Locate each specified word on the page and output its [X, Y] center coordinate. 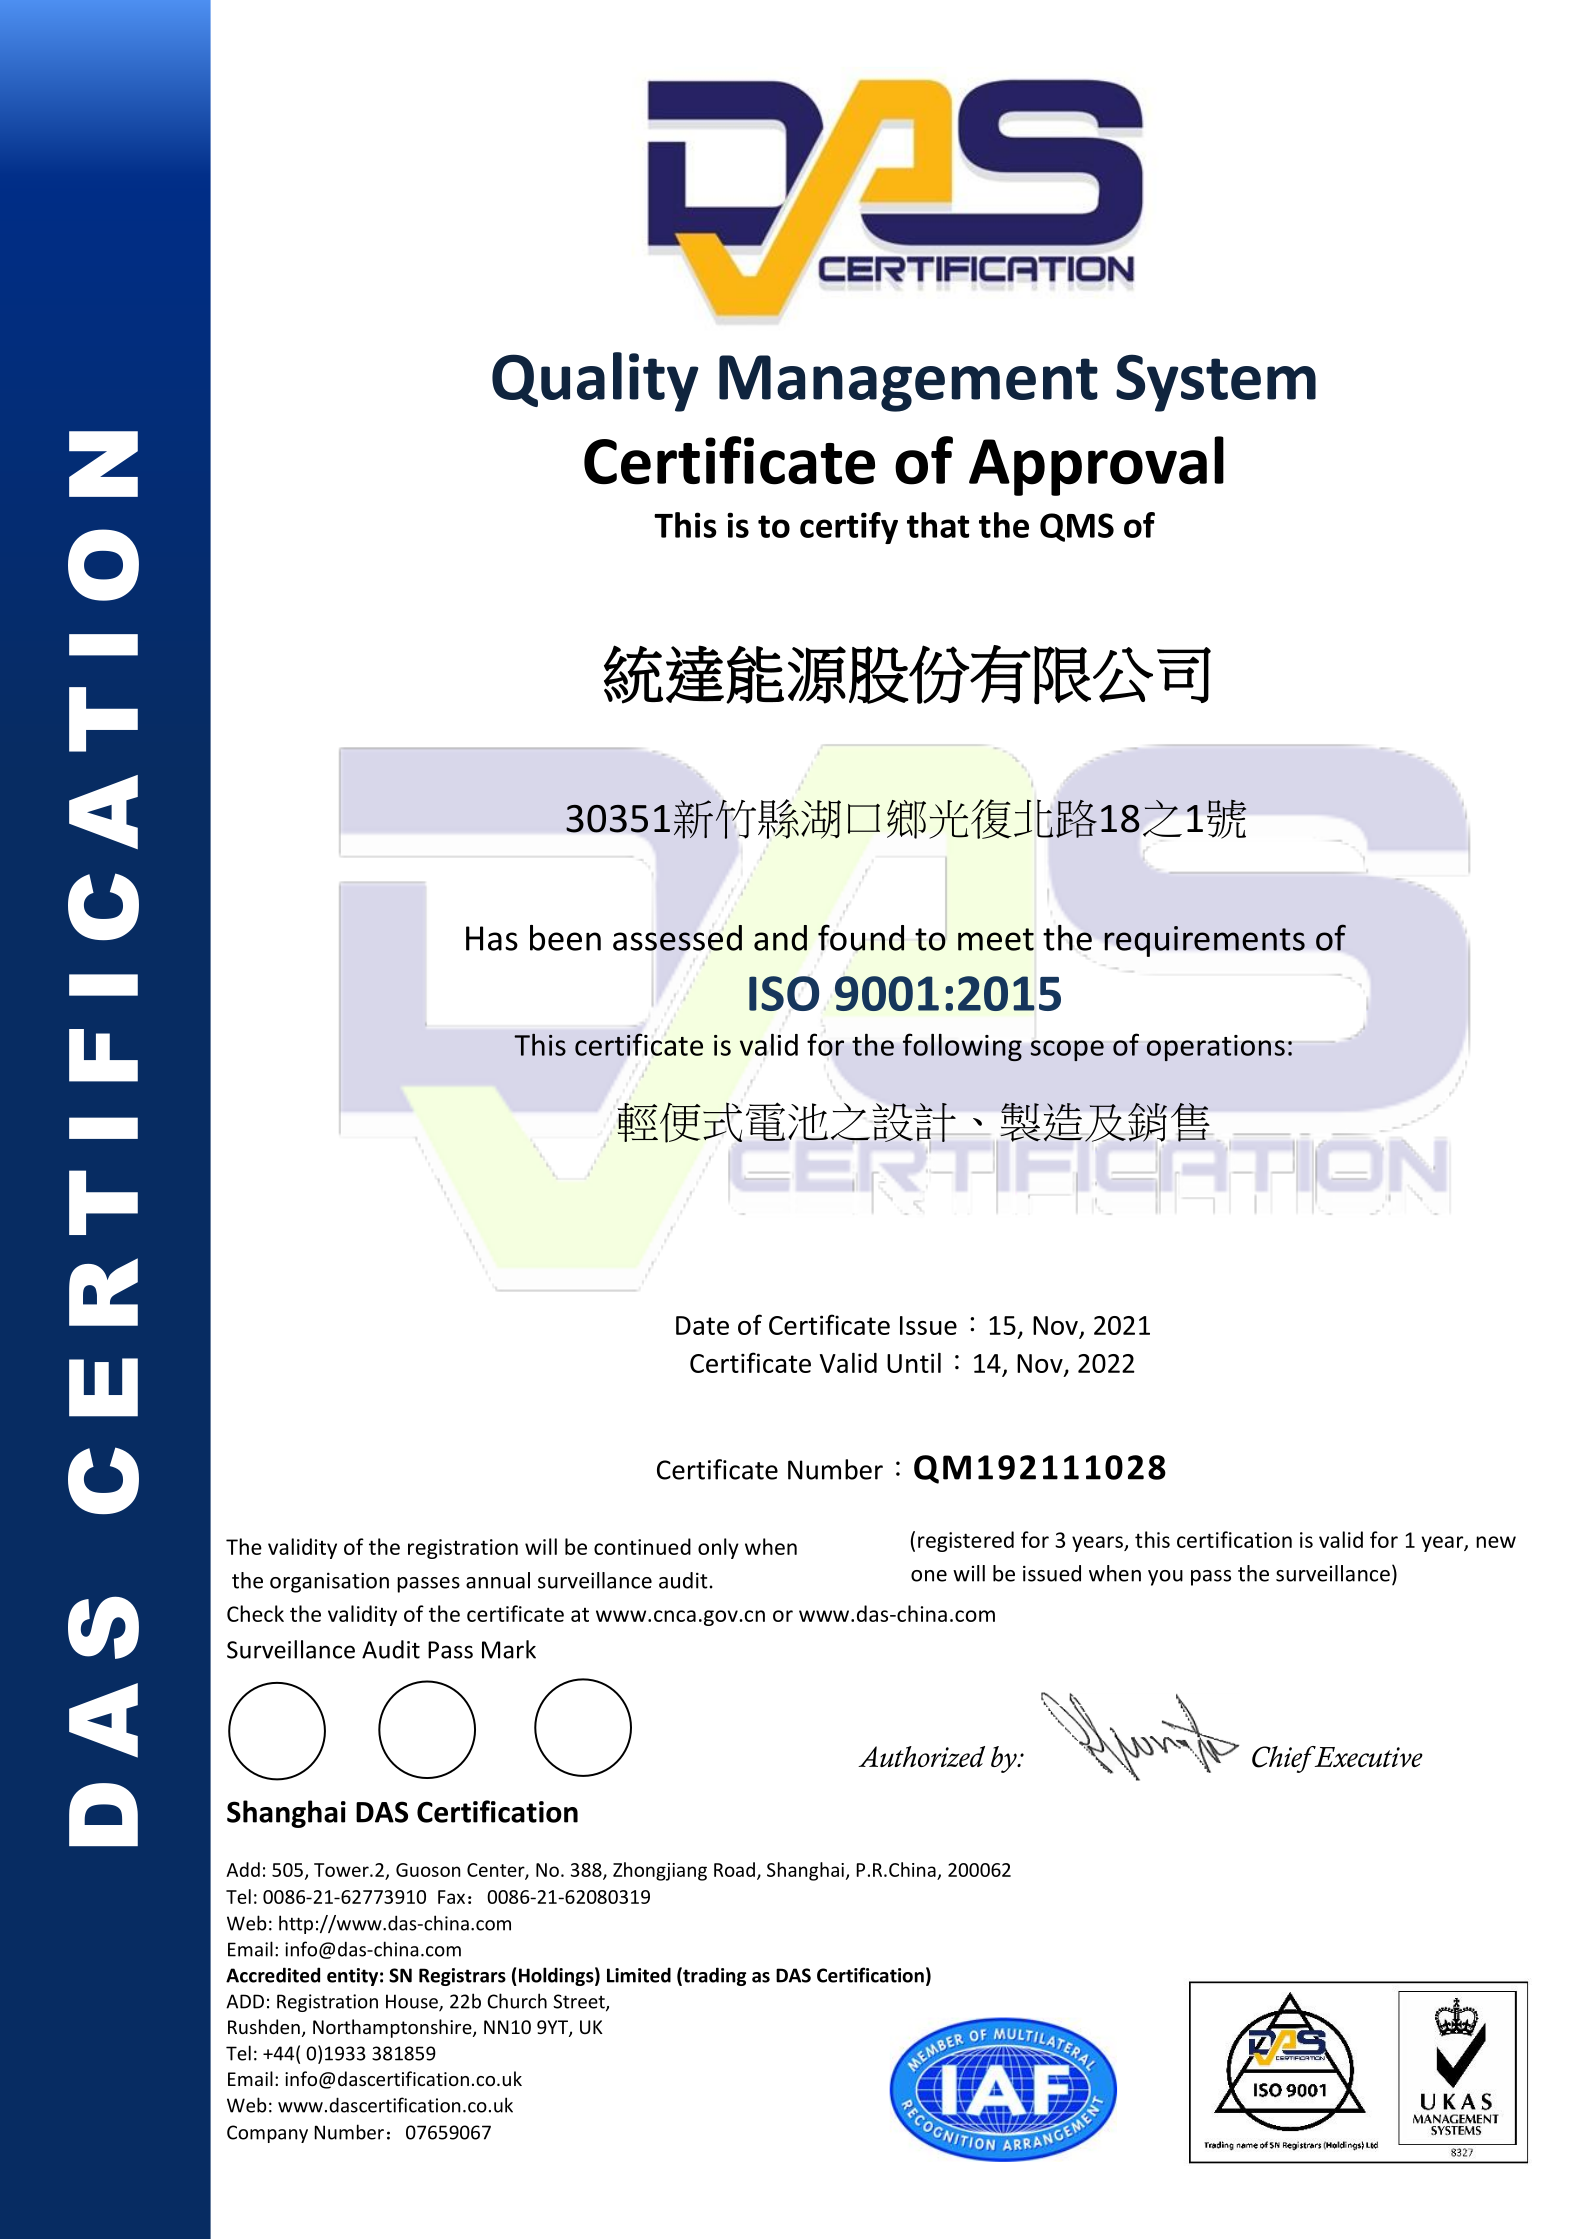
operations [1216, 1048]
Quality [595, 382]
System [1216, 383]
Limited [639, 1975]
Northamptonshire [393, 2028]
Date [702, 1325]
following [962, 1047]
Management [908, 383]
